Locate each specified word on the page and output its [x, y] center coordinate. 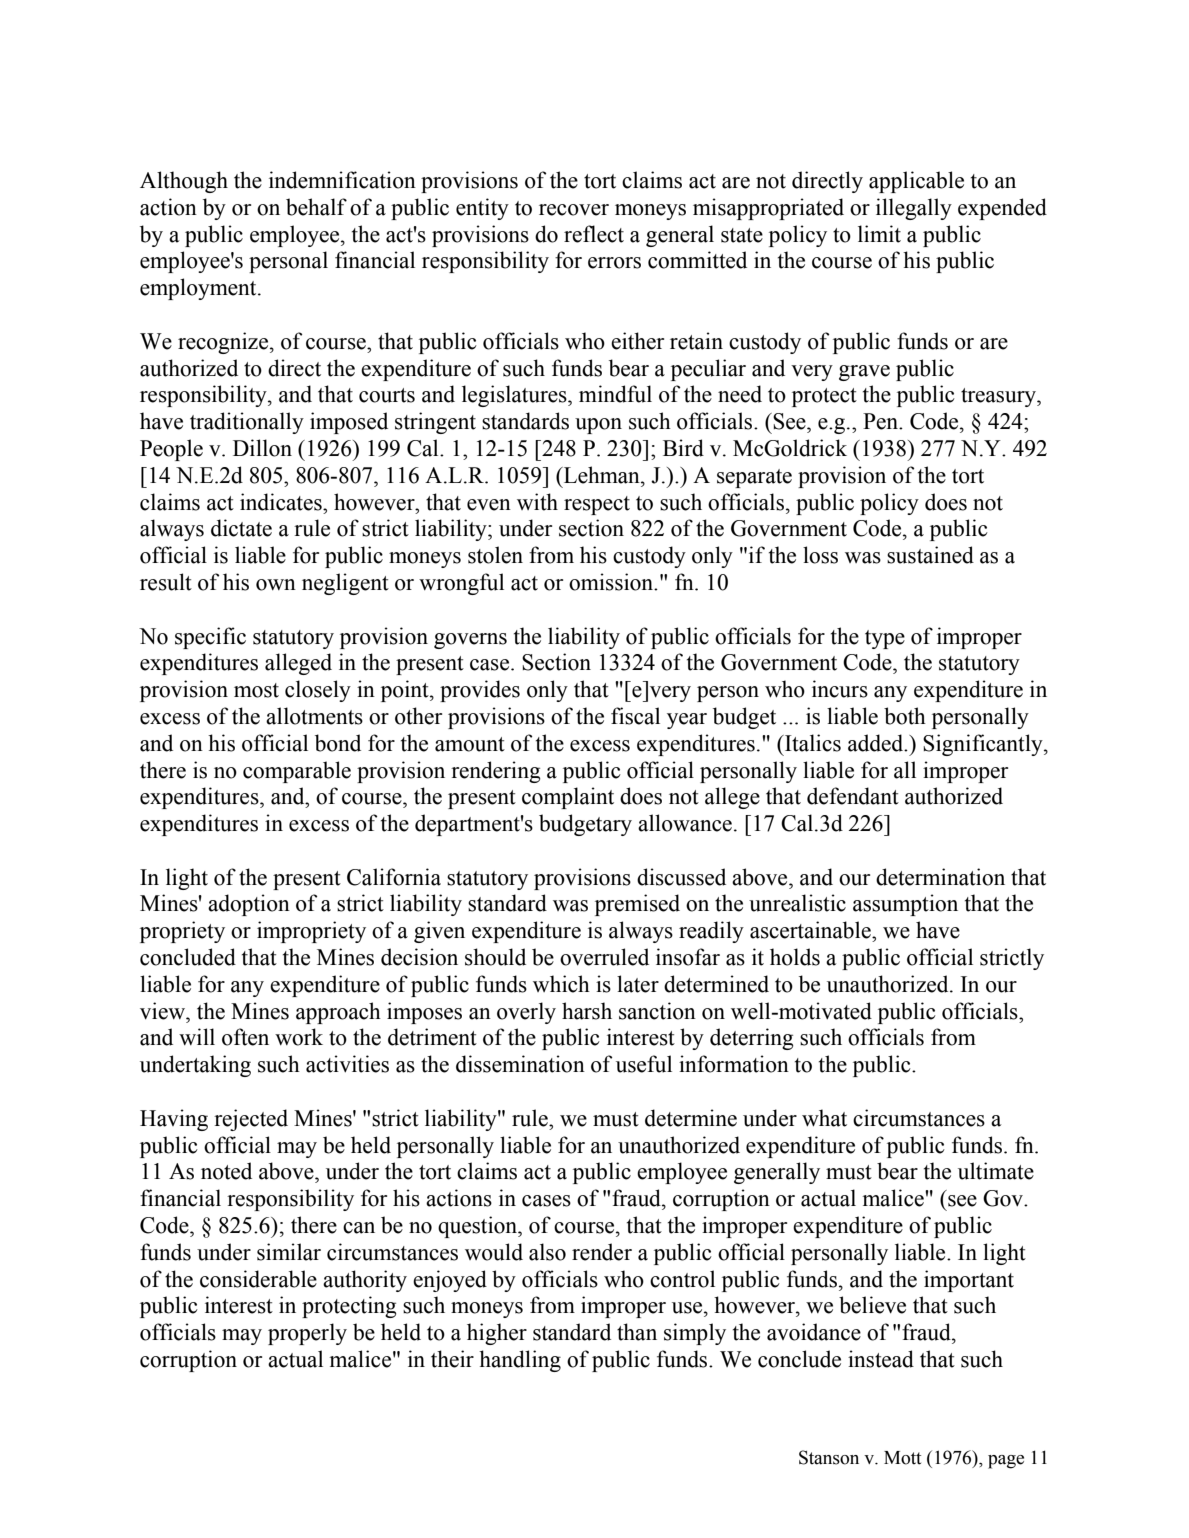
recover [574, 210]
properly [307, 1334]
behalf [316, 207]
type [885, 639]
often [245, 1037]
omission [612, 582]
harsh [587, 1011]
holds [795, 957]
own [276, 585]
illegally [914, 209]
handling [520, 1361]
